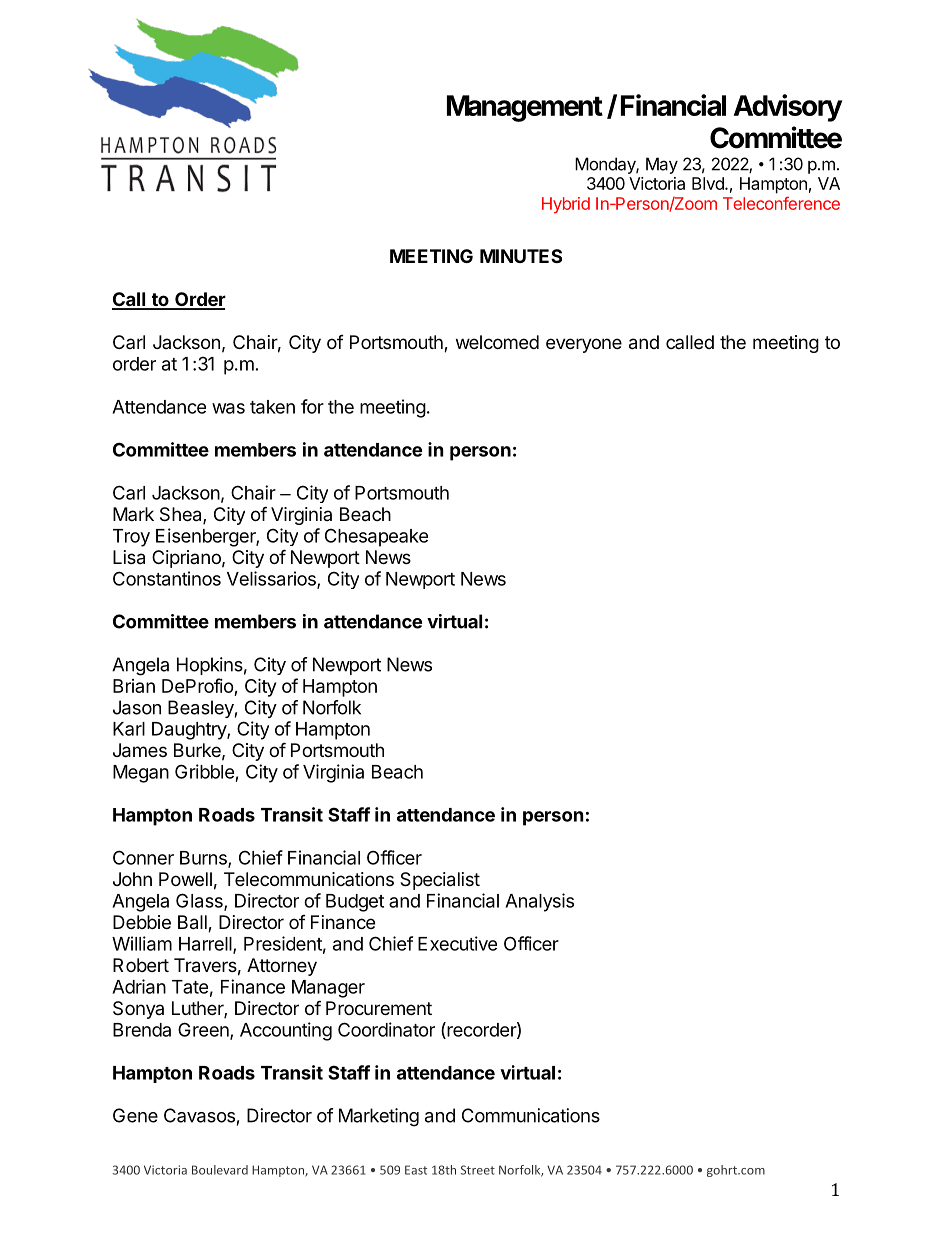 This page has height=1233, width=952. What do you see at coordinates (584, 345) in the page?
I see `everyone` at bounding box center [584, 345].
